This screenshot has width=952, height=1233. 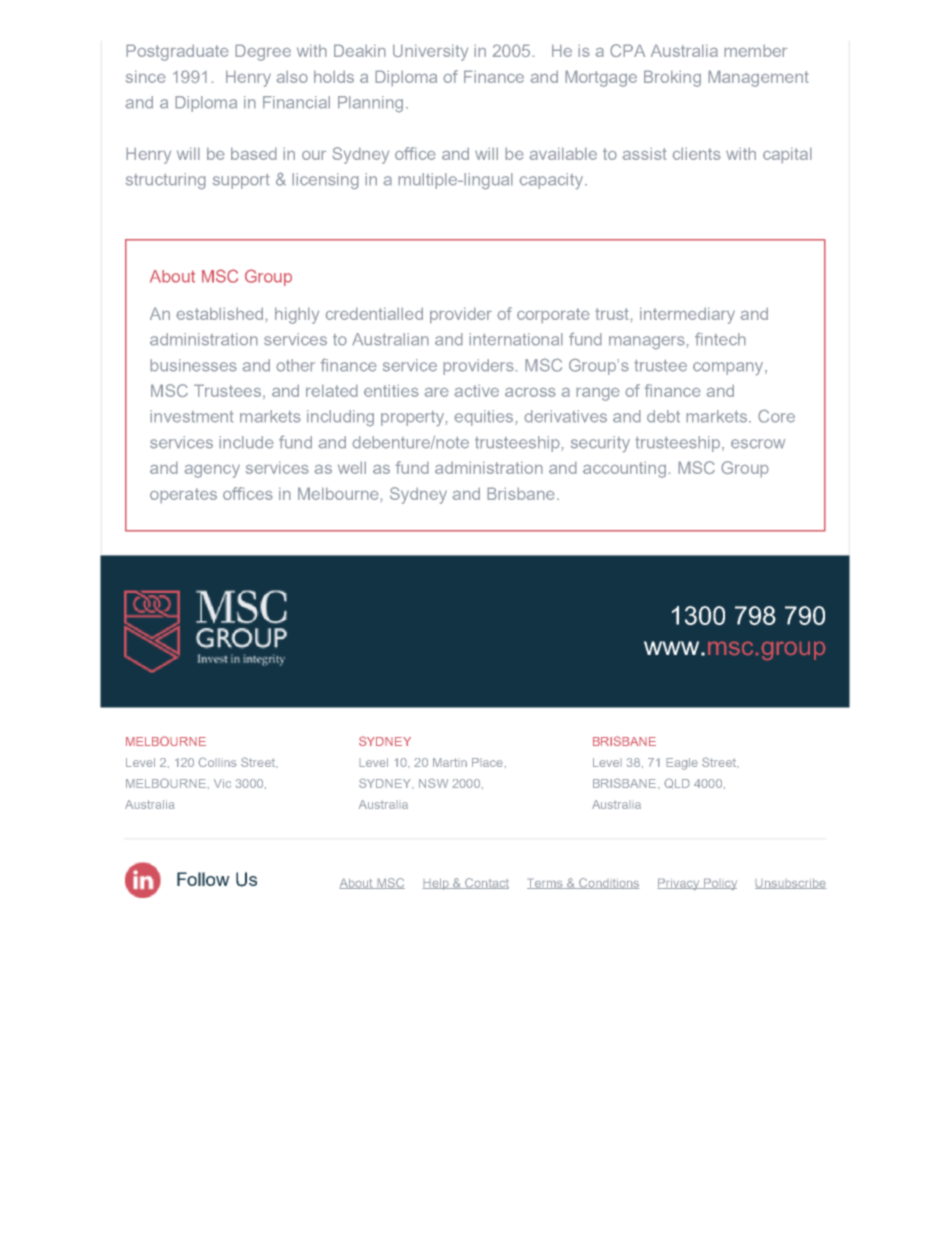 I want to click on University, so click(x=430, y=52).
